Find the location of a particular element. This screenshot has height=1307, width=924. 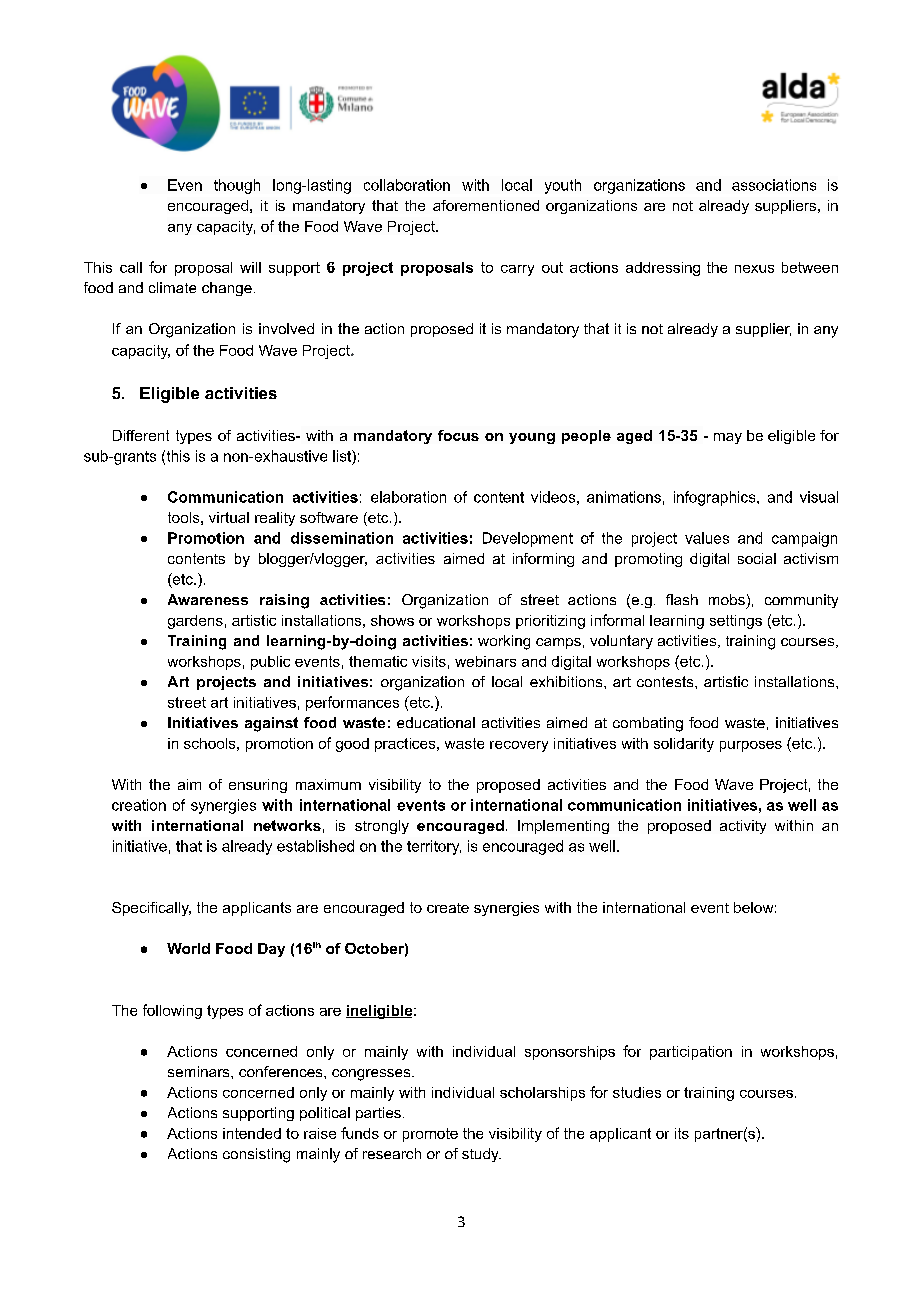

public is located at coordinates (270, 663).
